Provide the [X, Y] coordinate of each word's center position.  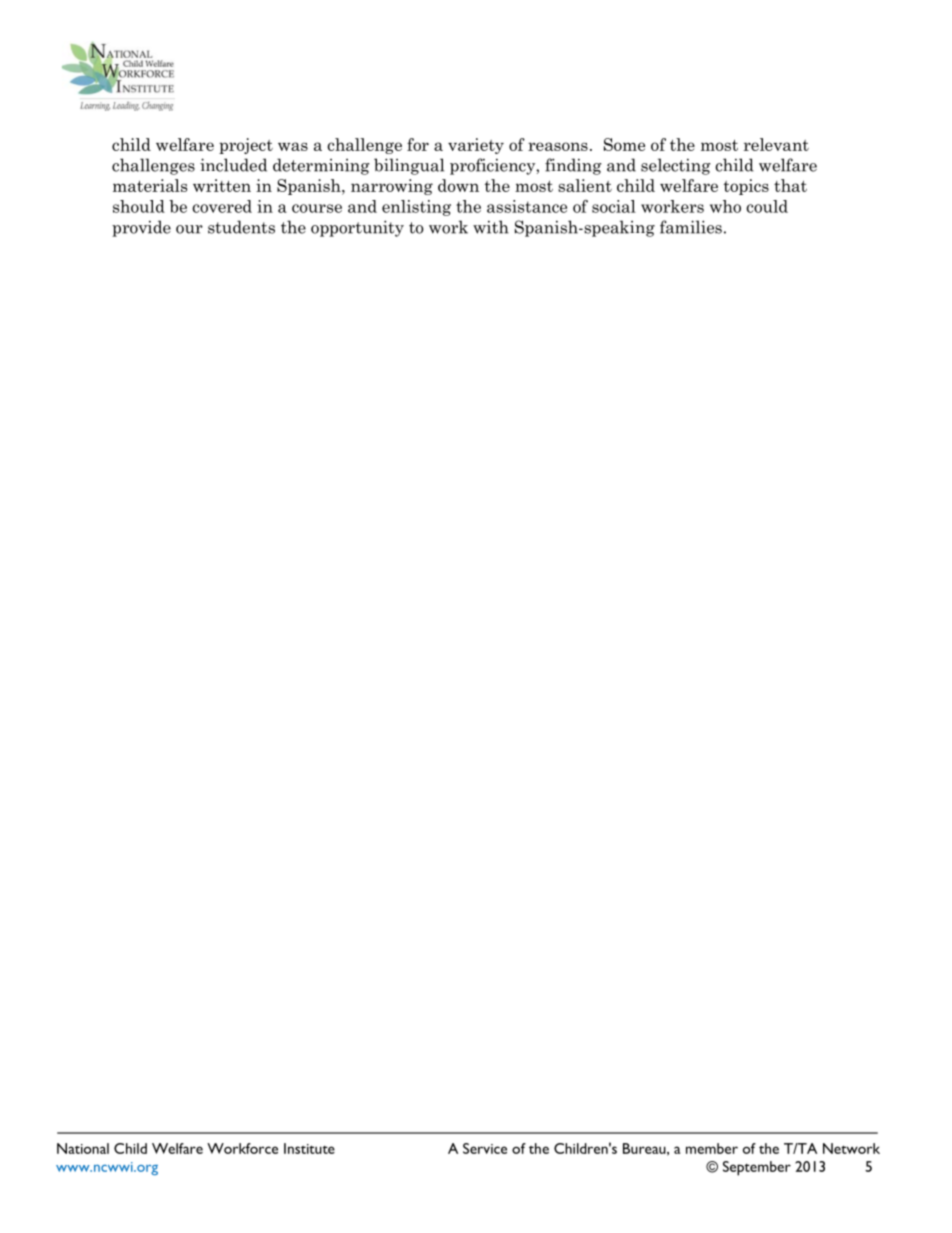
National [83, 1148]
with [491, 227]
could [767, 206]
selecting [676, 166]
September [757, 1168]
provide [141, 228]
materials [150, 185]
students [241, 227]
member [712, 1148]
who [725, 206]
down [458, 185]
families [691, 227]
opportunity [357, 228]
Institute [309, 1148]
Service [485, 1148]
